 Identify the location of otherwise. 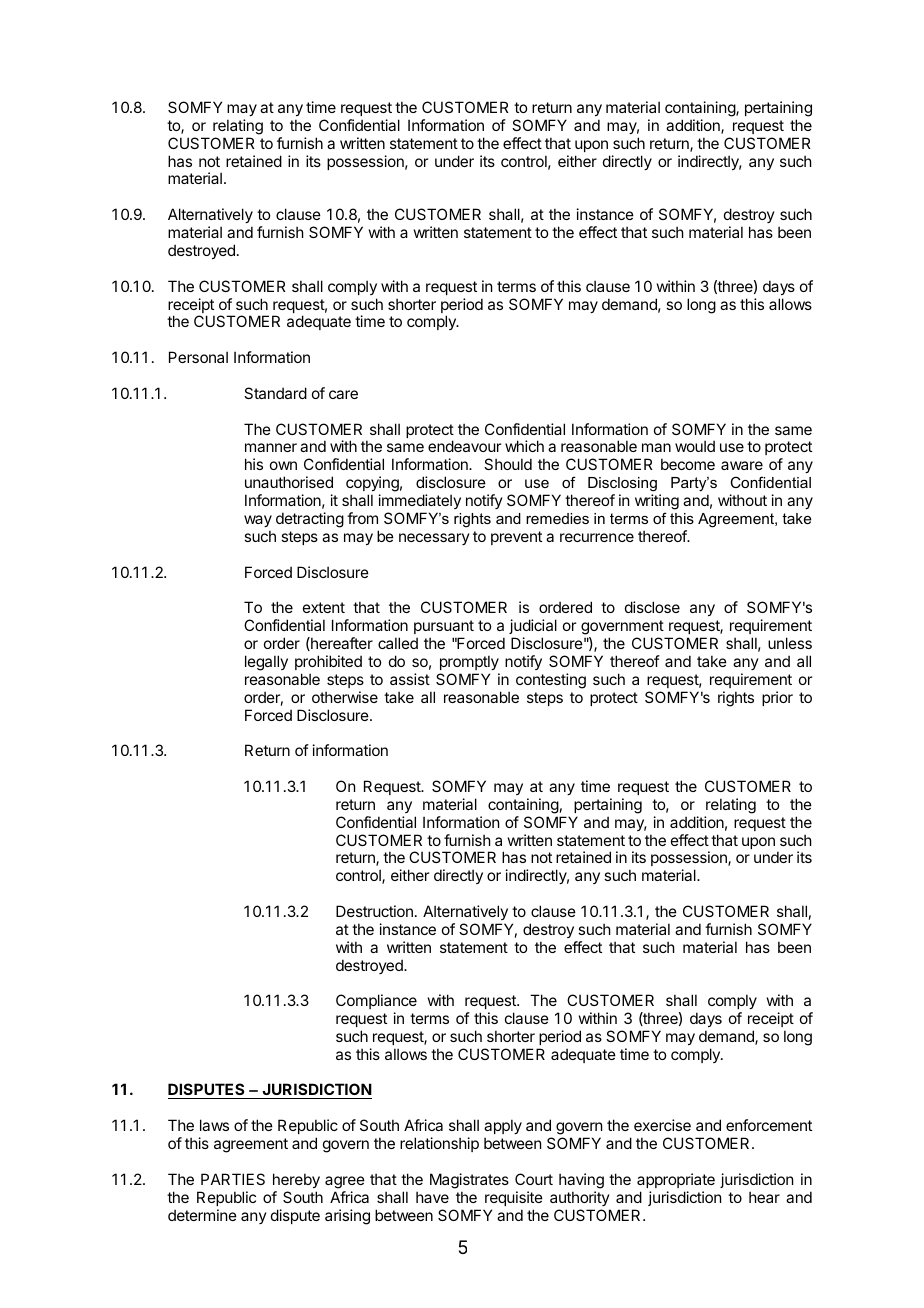
(345, 697).
